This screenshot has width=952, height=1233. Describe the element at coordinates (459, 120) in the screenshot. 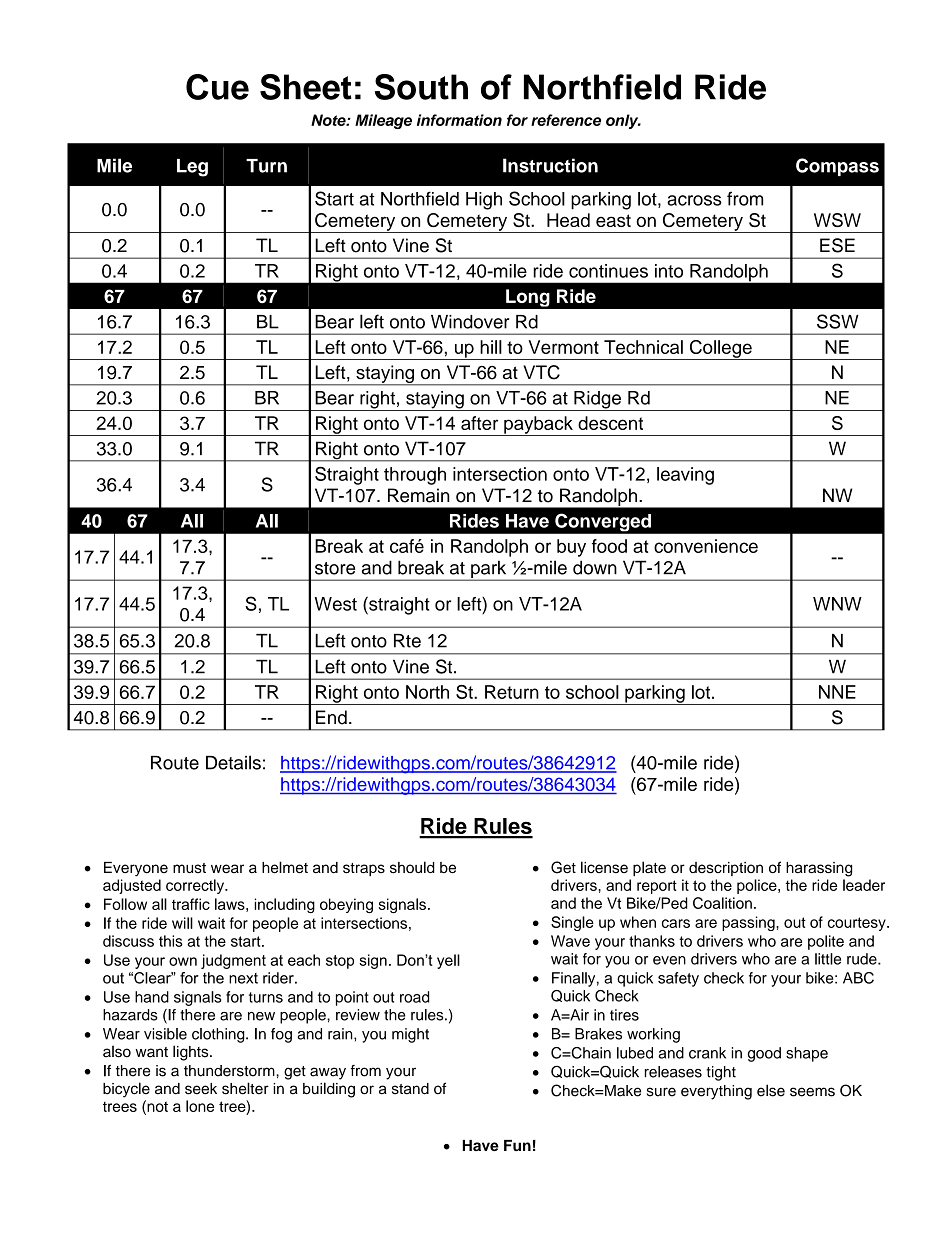

I see `information` at that location.
